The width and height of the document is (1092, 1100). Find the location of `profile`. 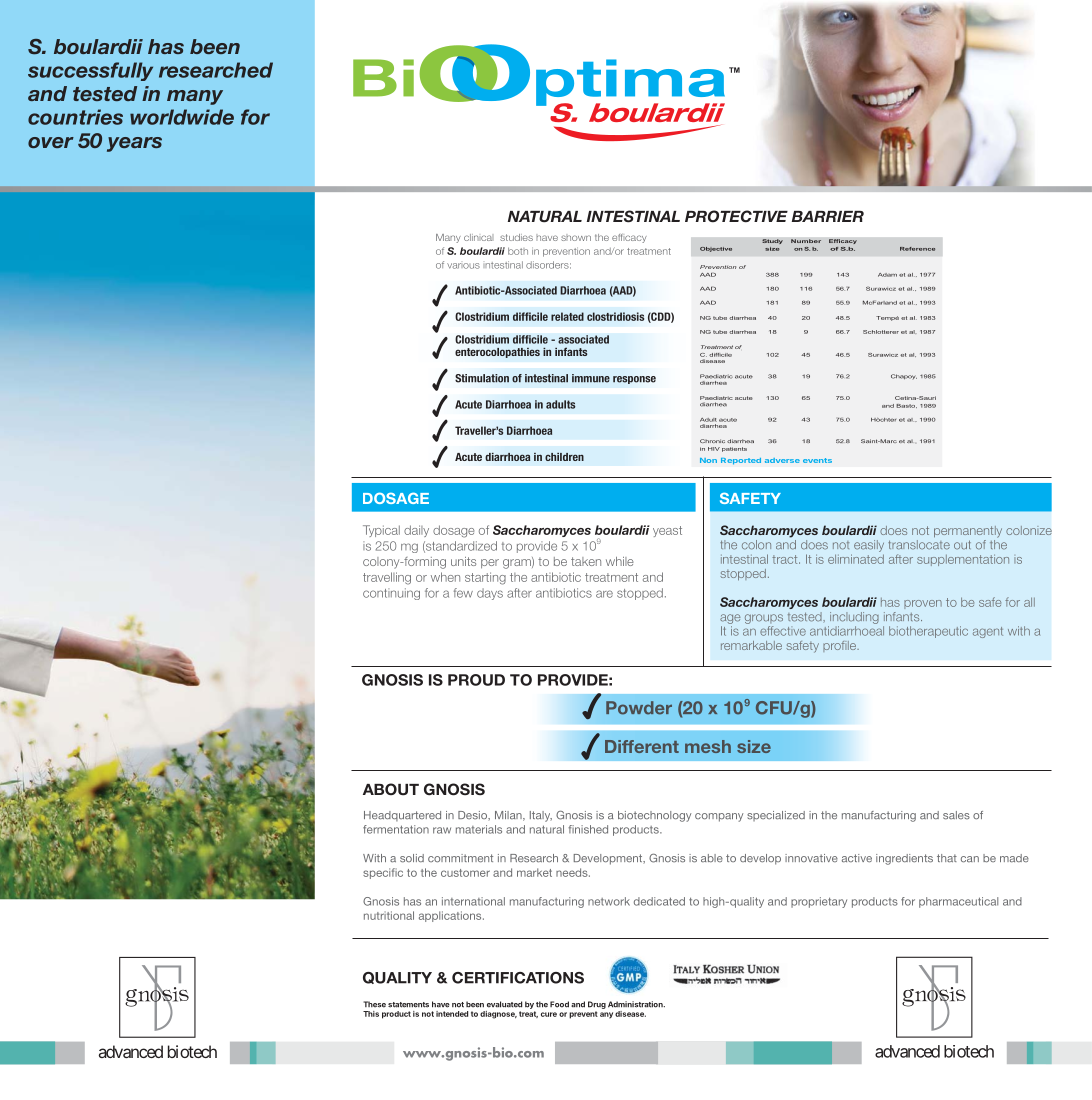

profile is located at coordinates (840, 646).
